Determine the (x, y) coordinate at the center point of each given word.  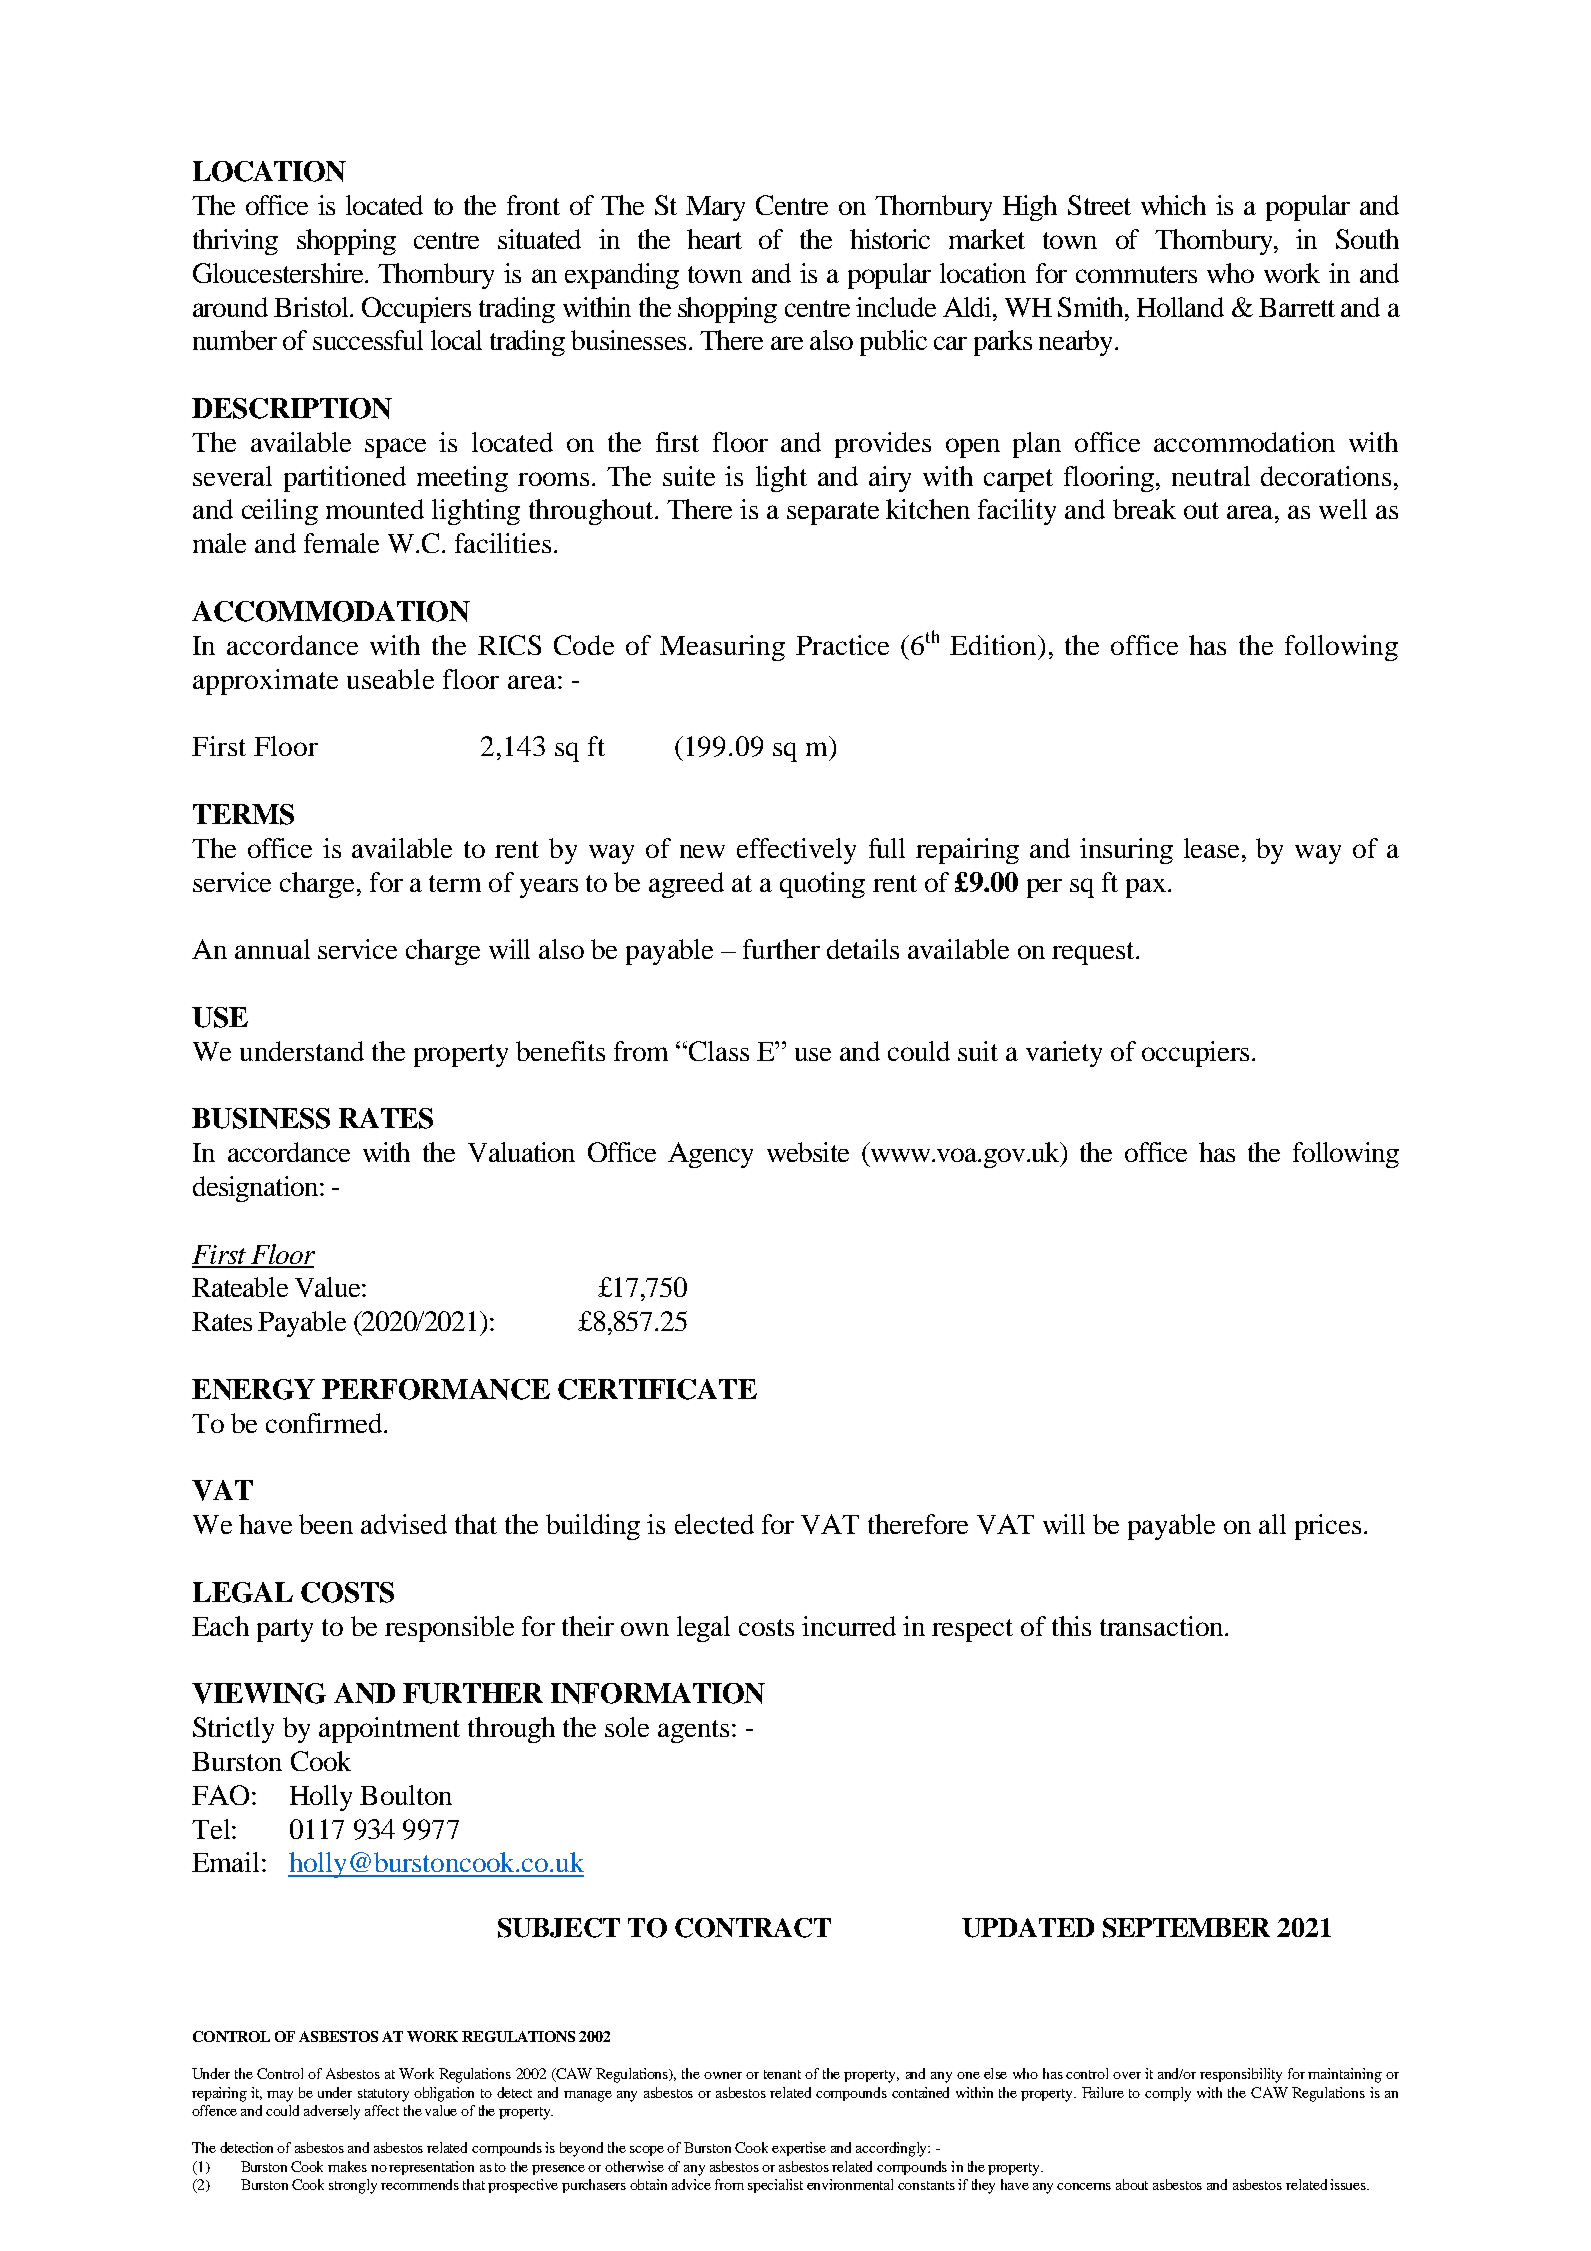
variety (1064, 1054)
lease (1211, 848)
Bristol (312, 307)
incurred (849, 1626)
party (285, 1630)
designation (255, 1189)
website (808, 1152)
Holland (1180, 307)
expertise (799, 2149)
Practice (842, 645)
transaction (1163, 1626)
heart (714, 239)
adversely (332, 2112)
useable (390, 679)
